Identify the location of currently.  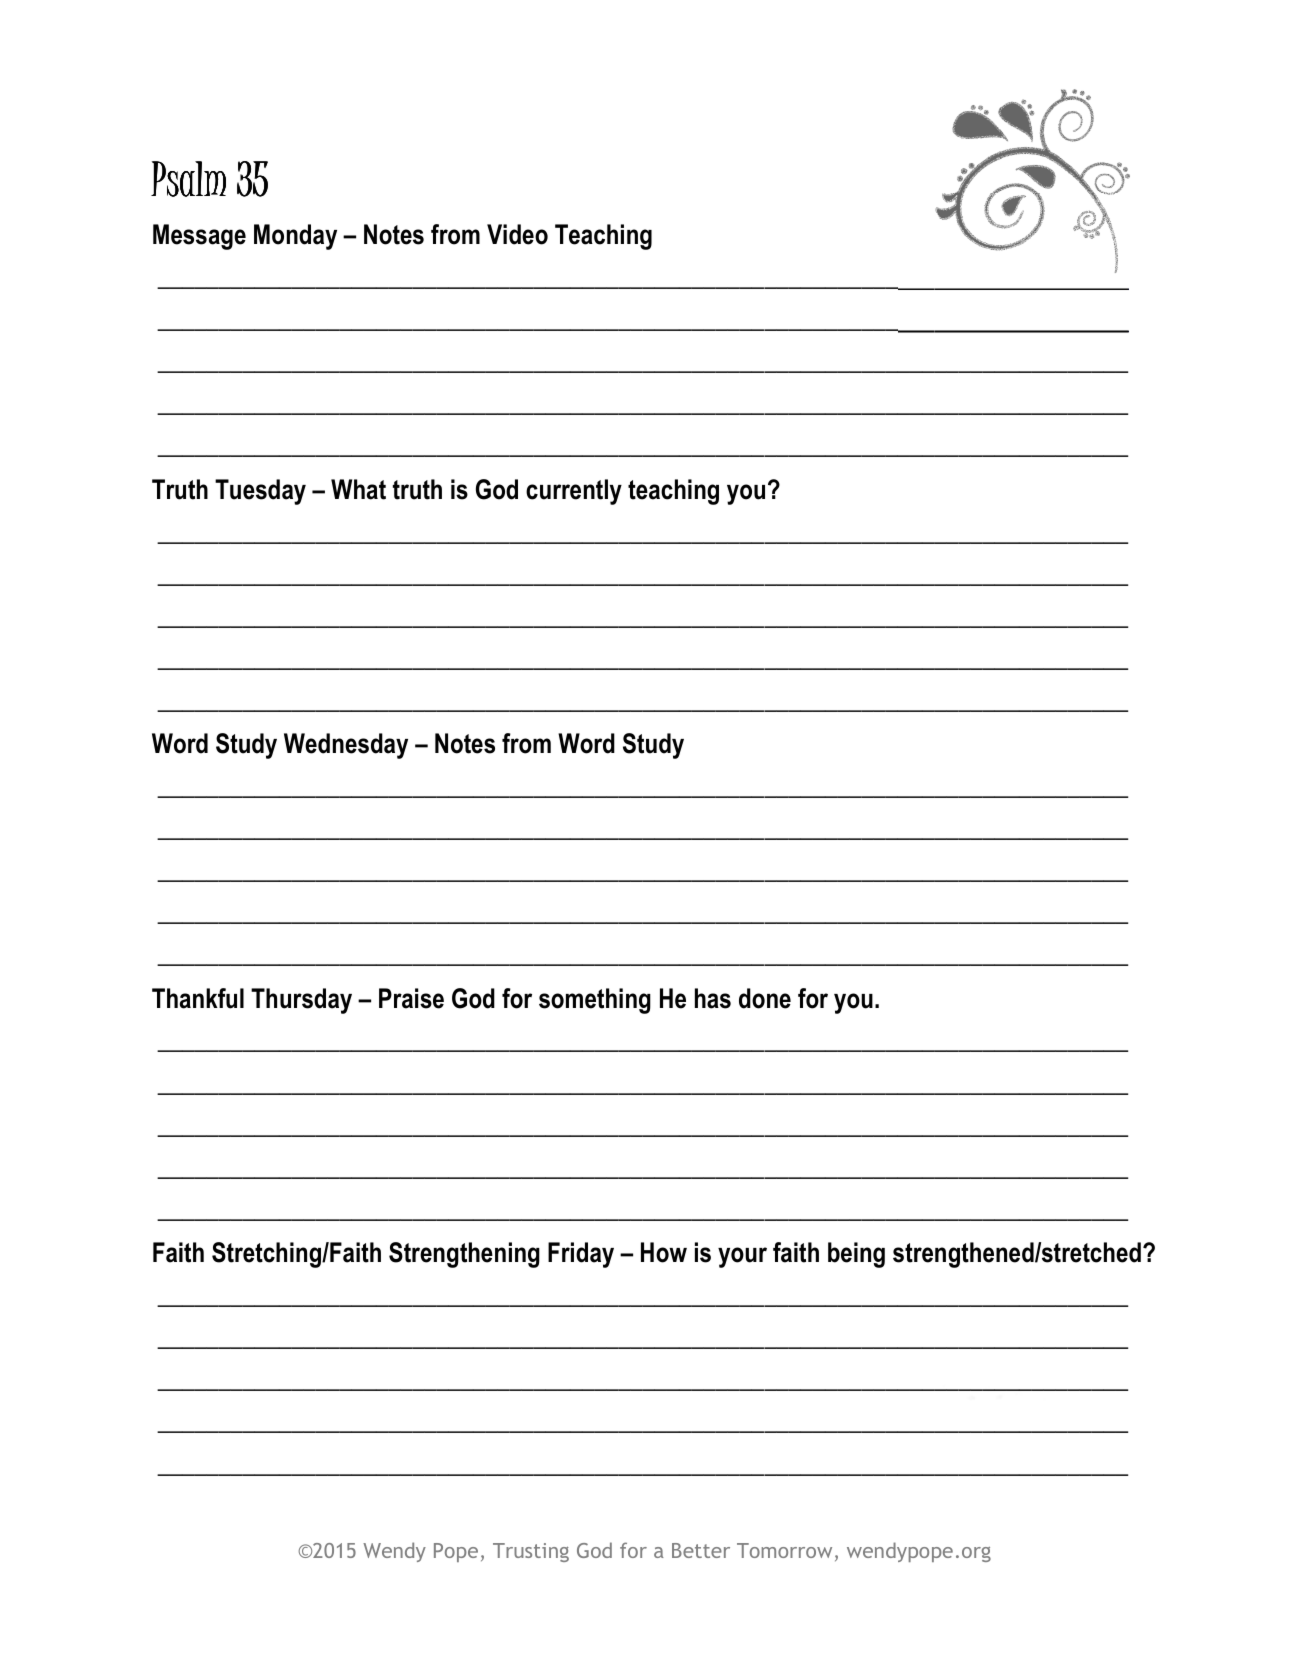
(574, 492).
